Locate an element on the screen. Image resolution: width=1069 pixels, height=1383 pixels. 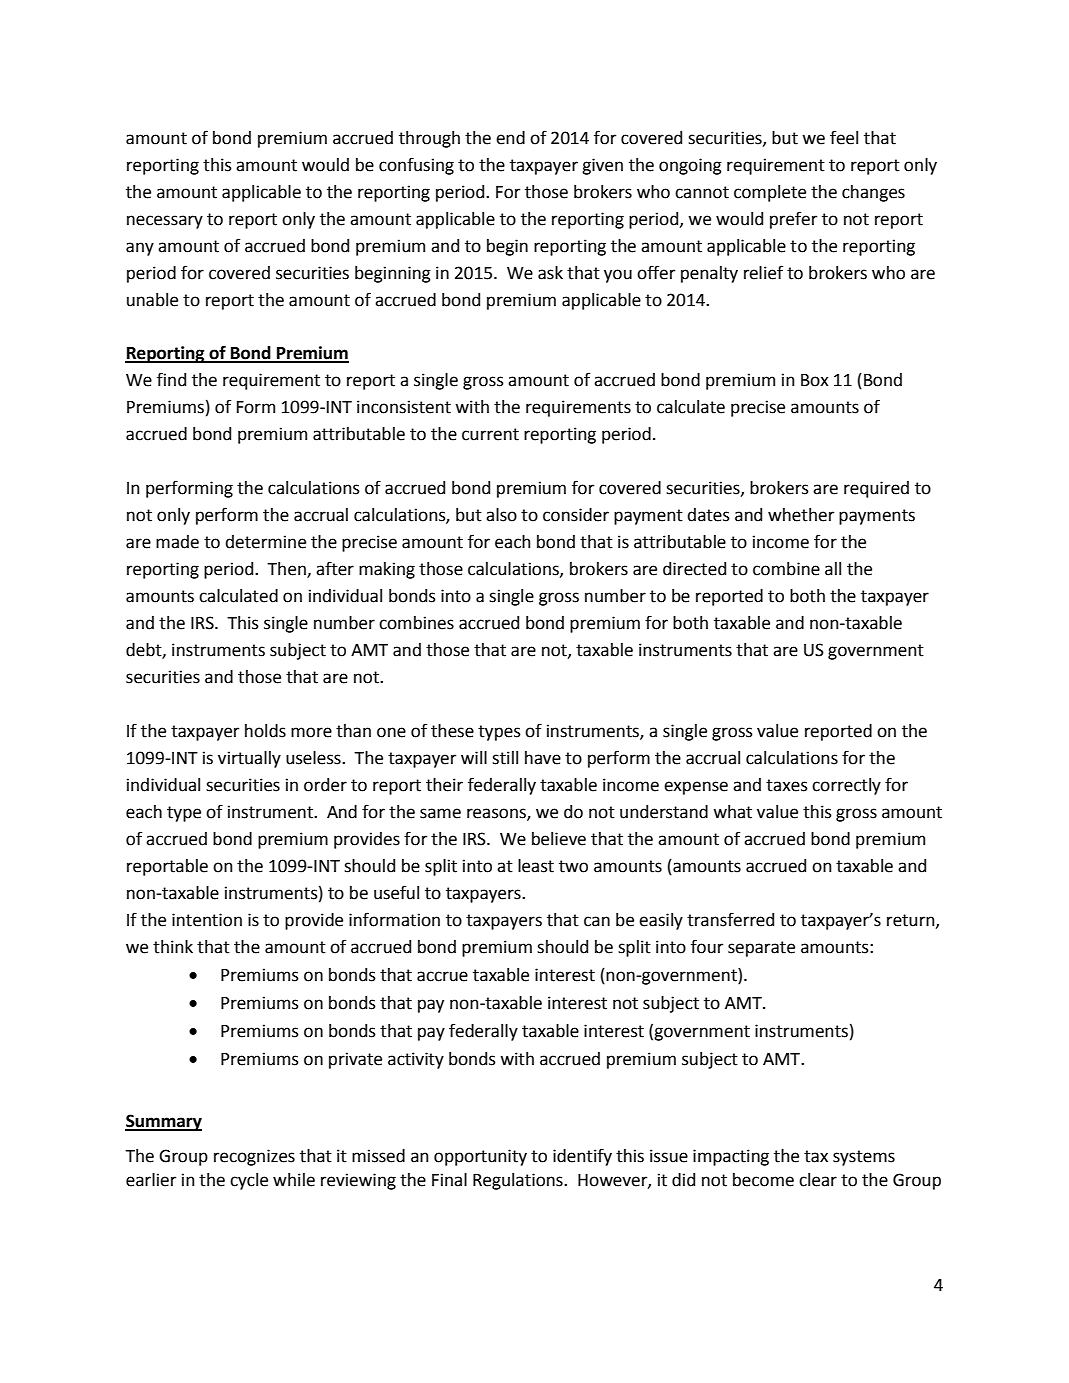
these is located at coordinates (452, 731).
